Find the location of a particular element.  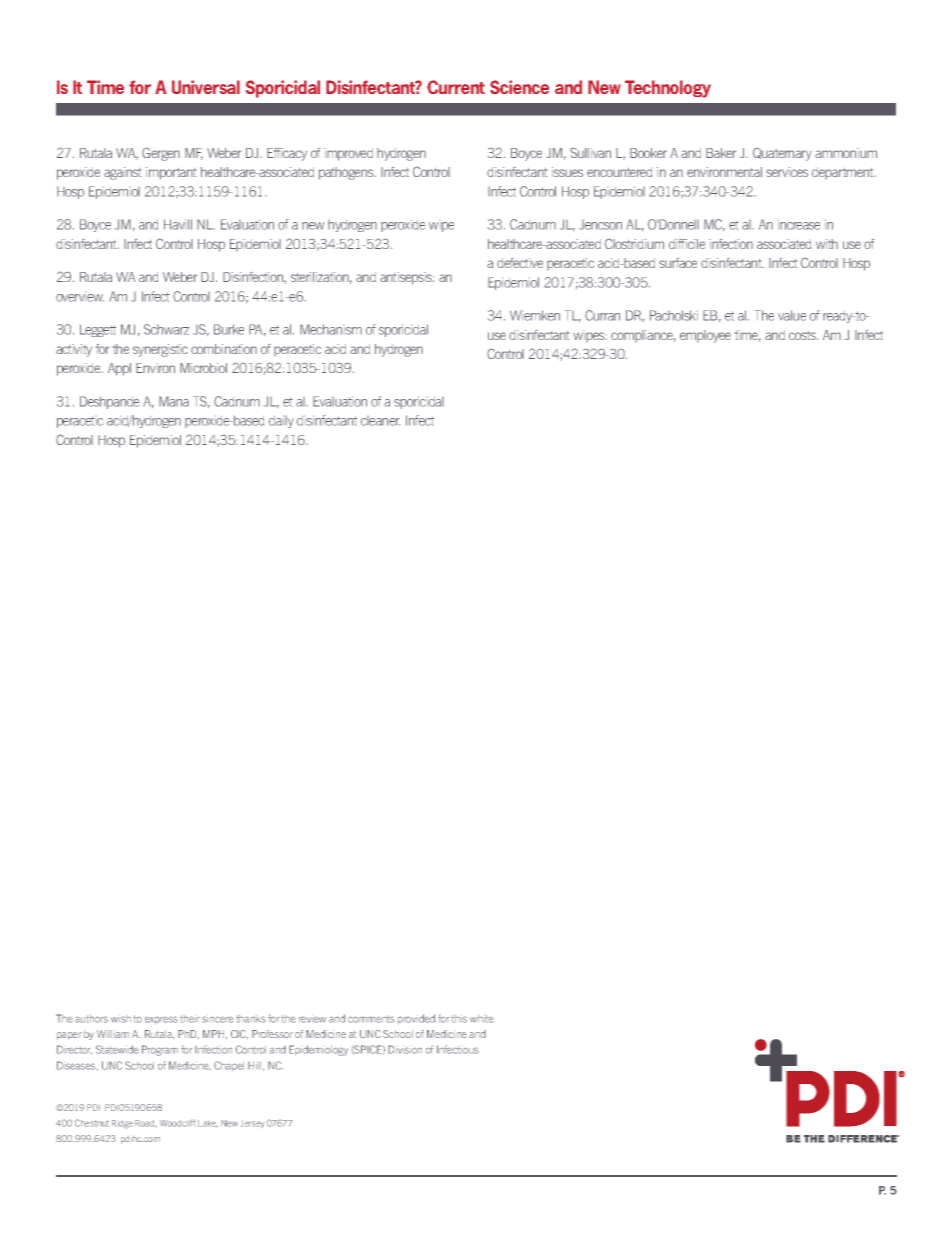

Gergen is located at coordinates (161, 154).
